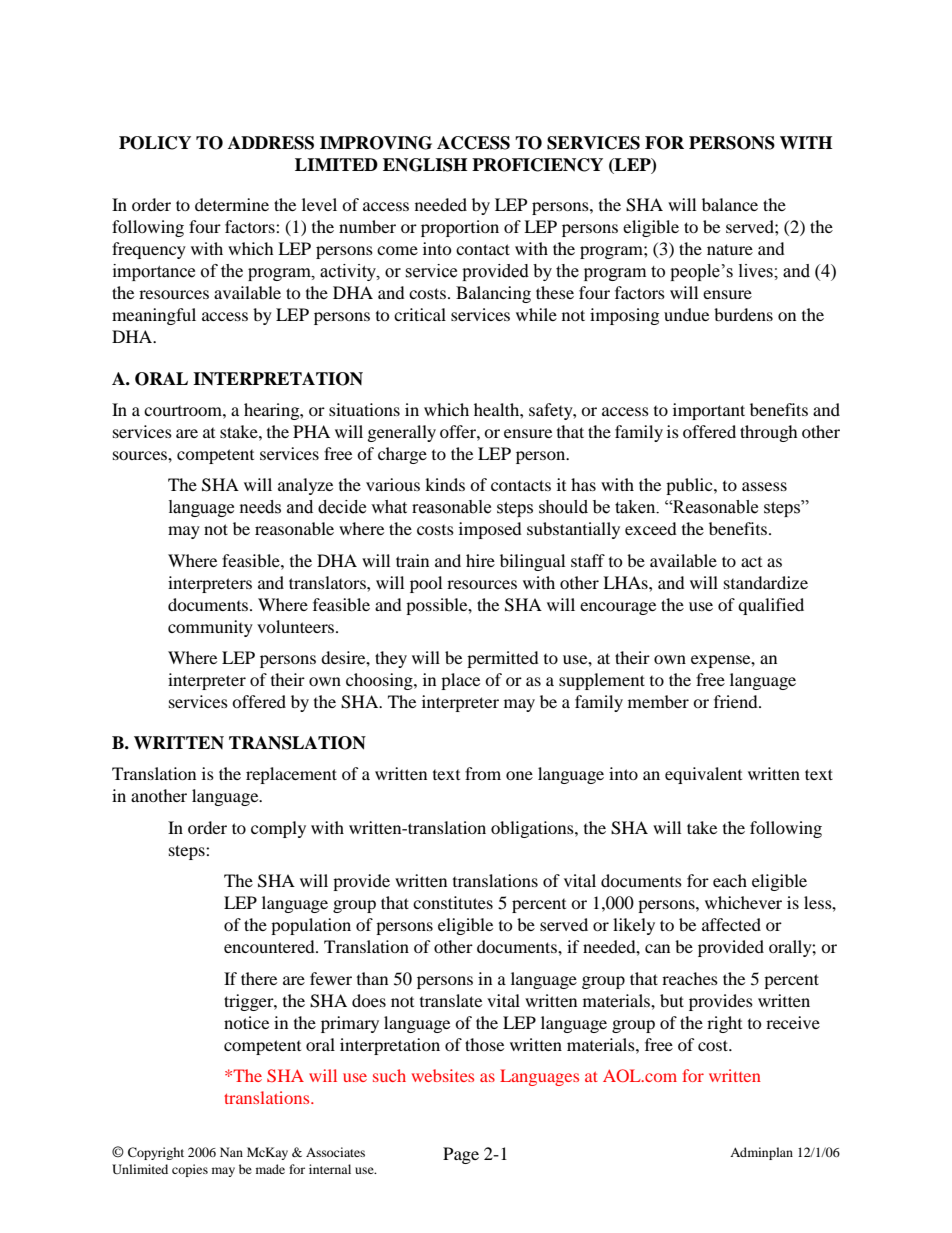 This screenshot has height=1233, width=952. I want to click on from, so click(483, 773).
